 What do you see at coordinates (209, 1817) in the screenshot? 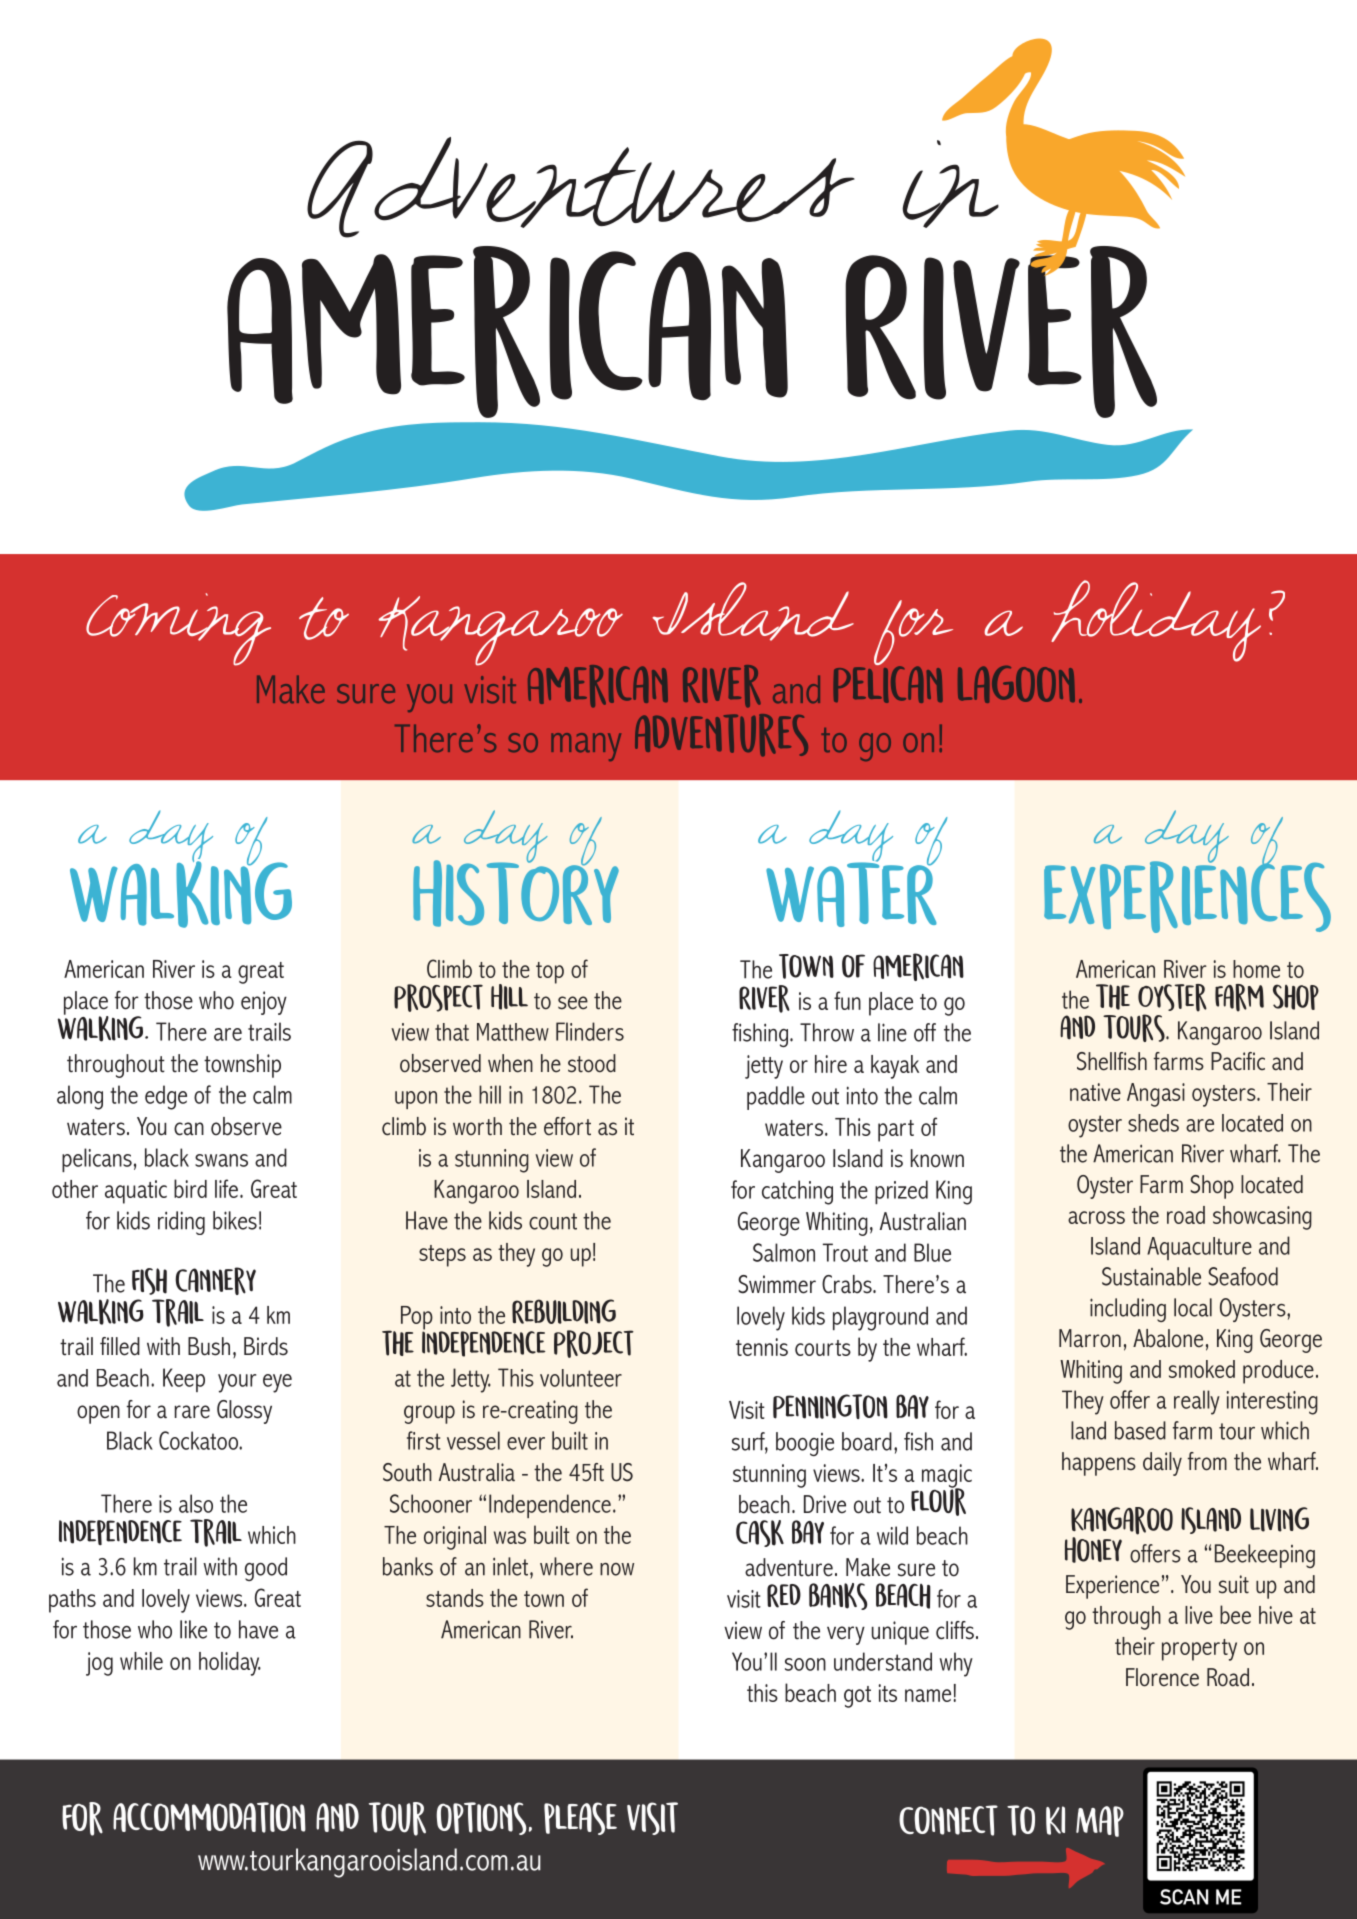
I see `accommodation` at bounding box center [209, 1817].
